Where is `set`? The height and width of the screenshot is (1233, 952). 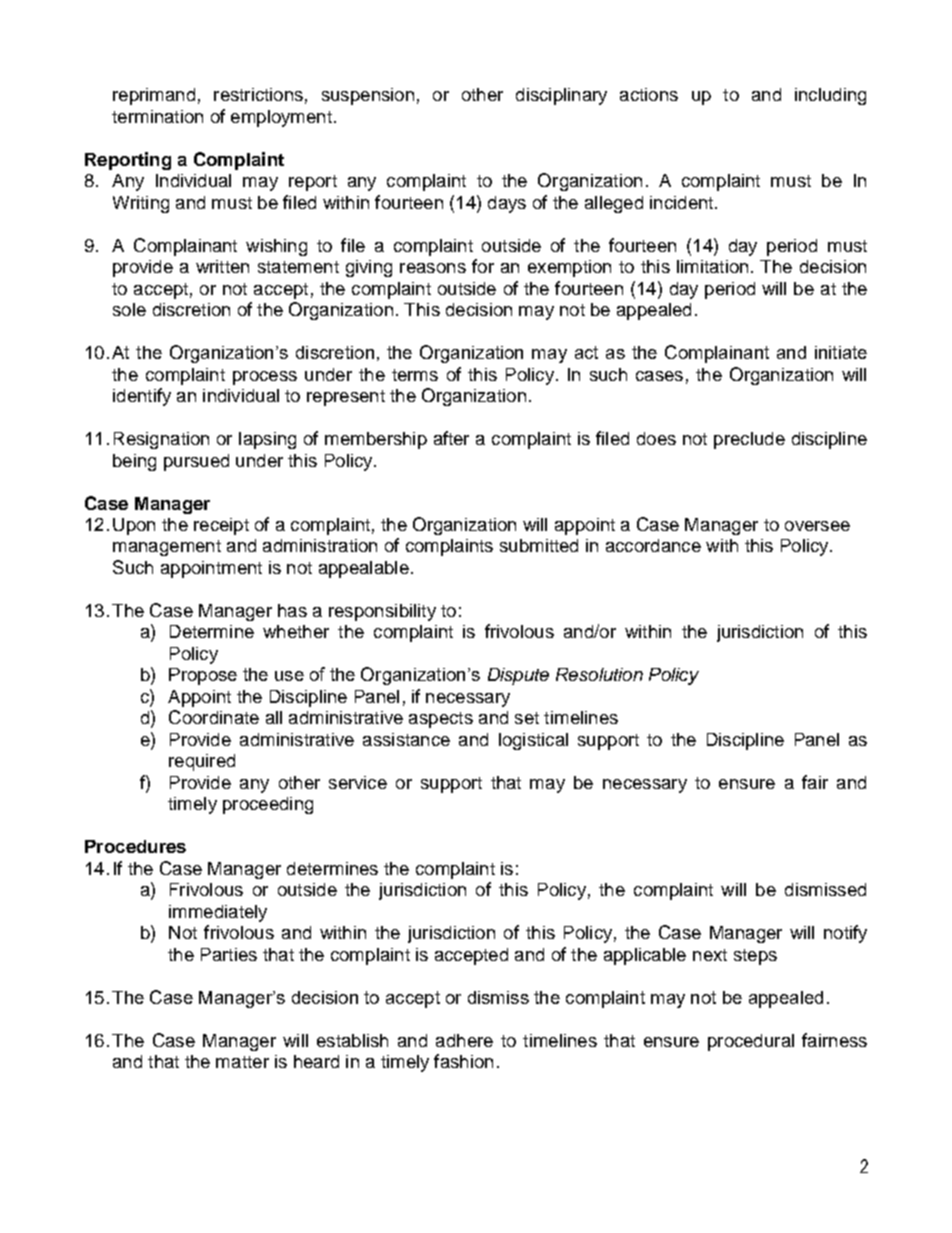 set is located at coordinates (527, 718).
